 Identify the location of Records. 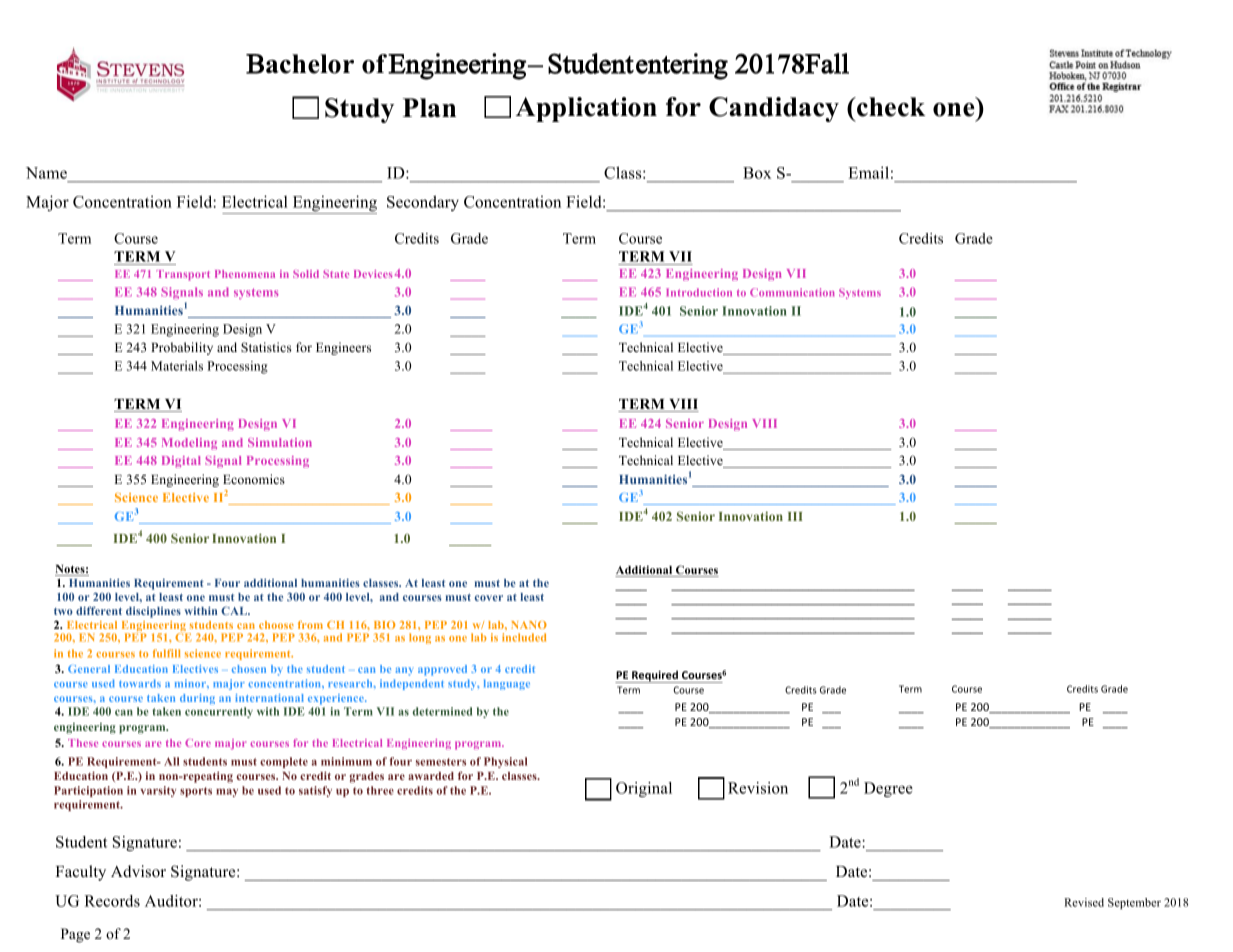
(112, 901).
